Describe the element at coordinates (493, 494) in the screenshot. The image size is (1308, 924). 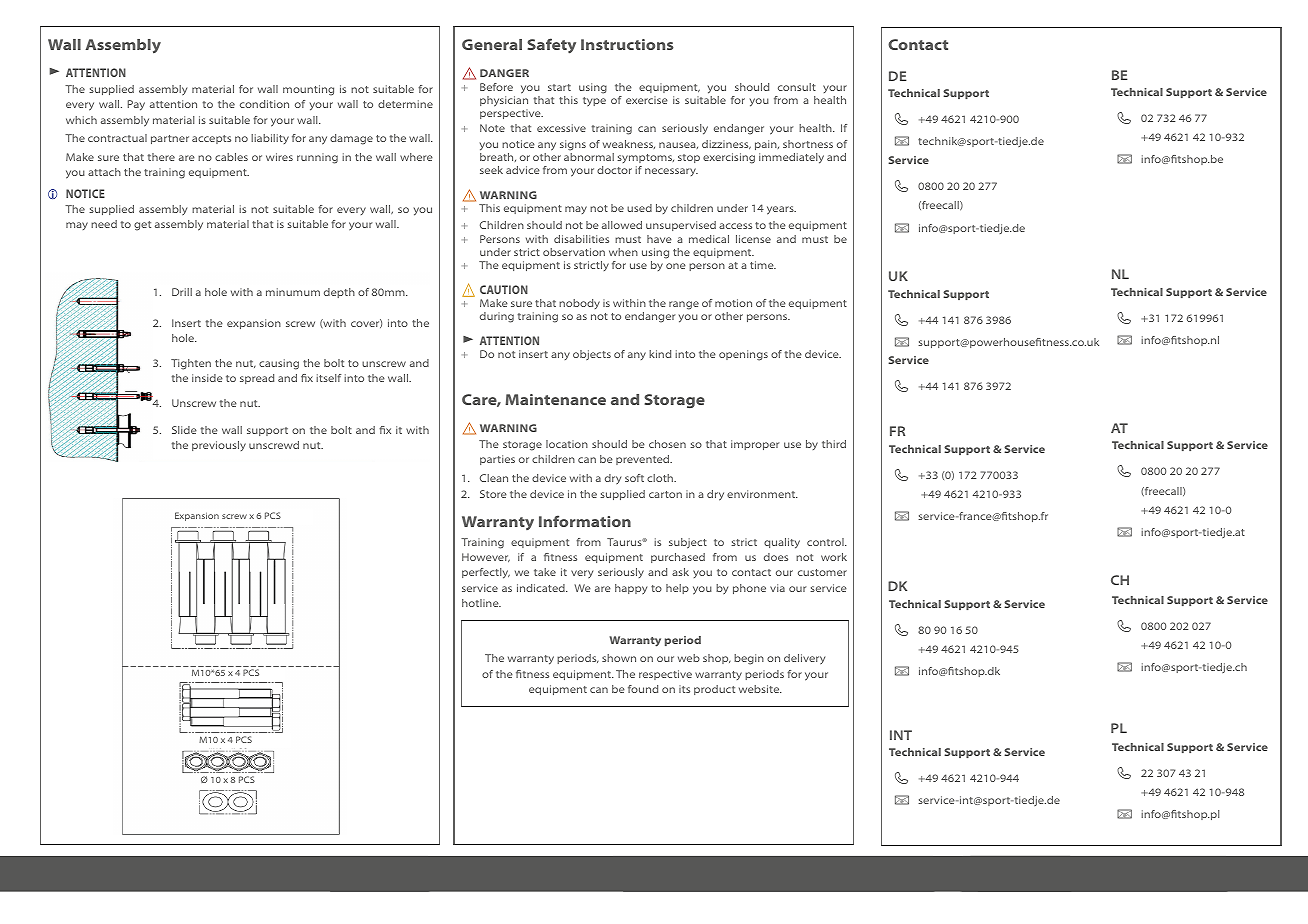
I see `Store` at that location.
